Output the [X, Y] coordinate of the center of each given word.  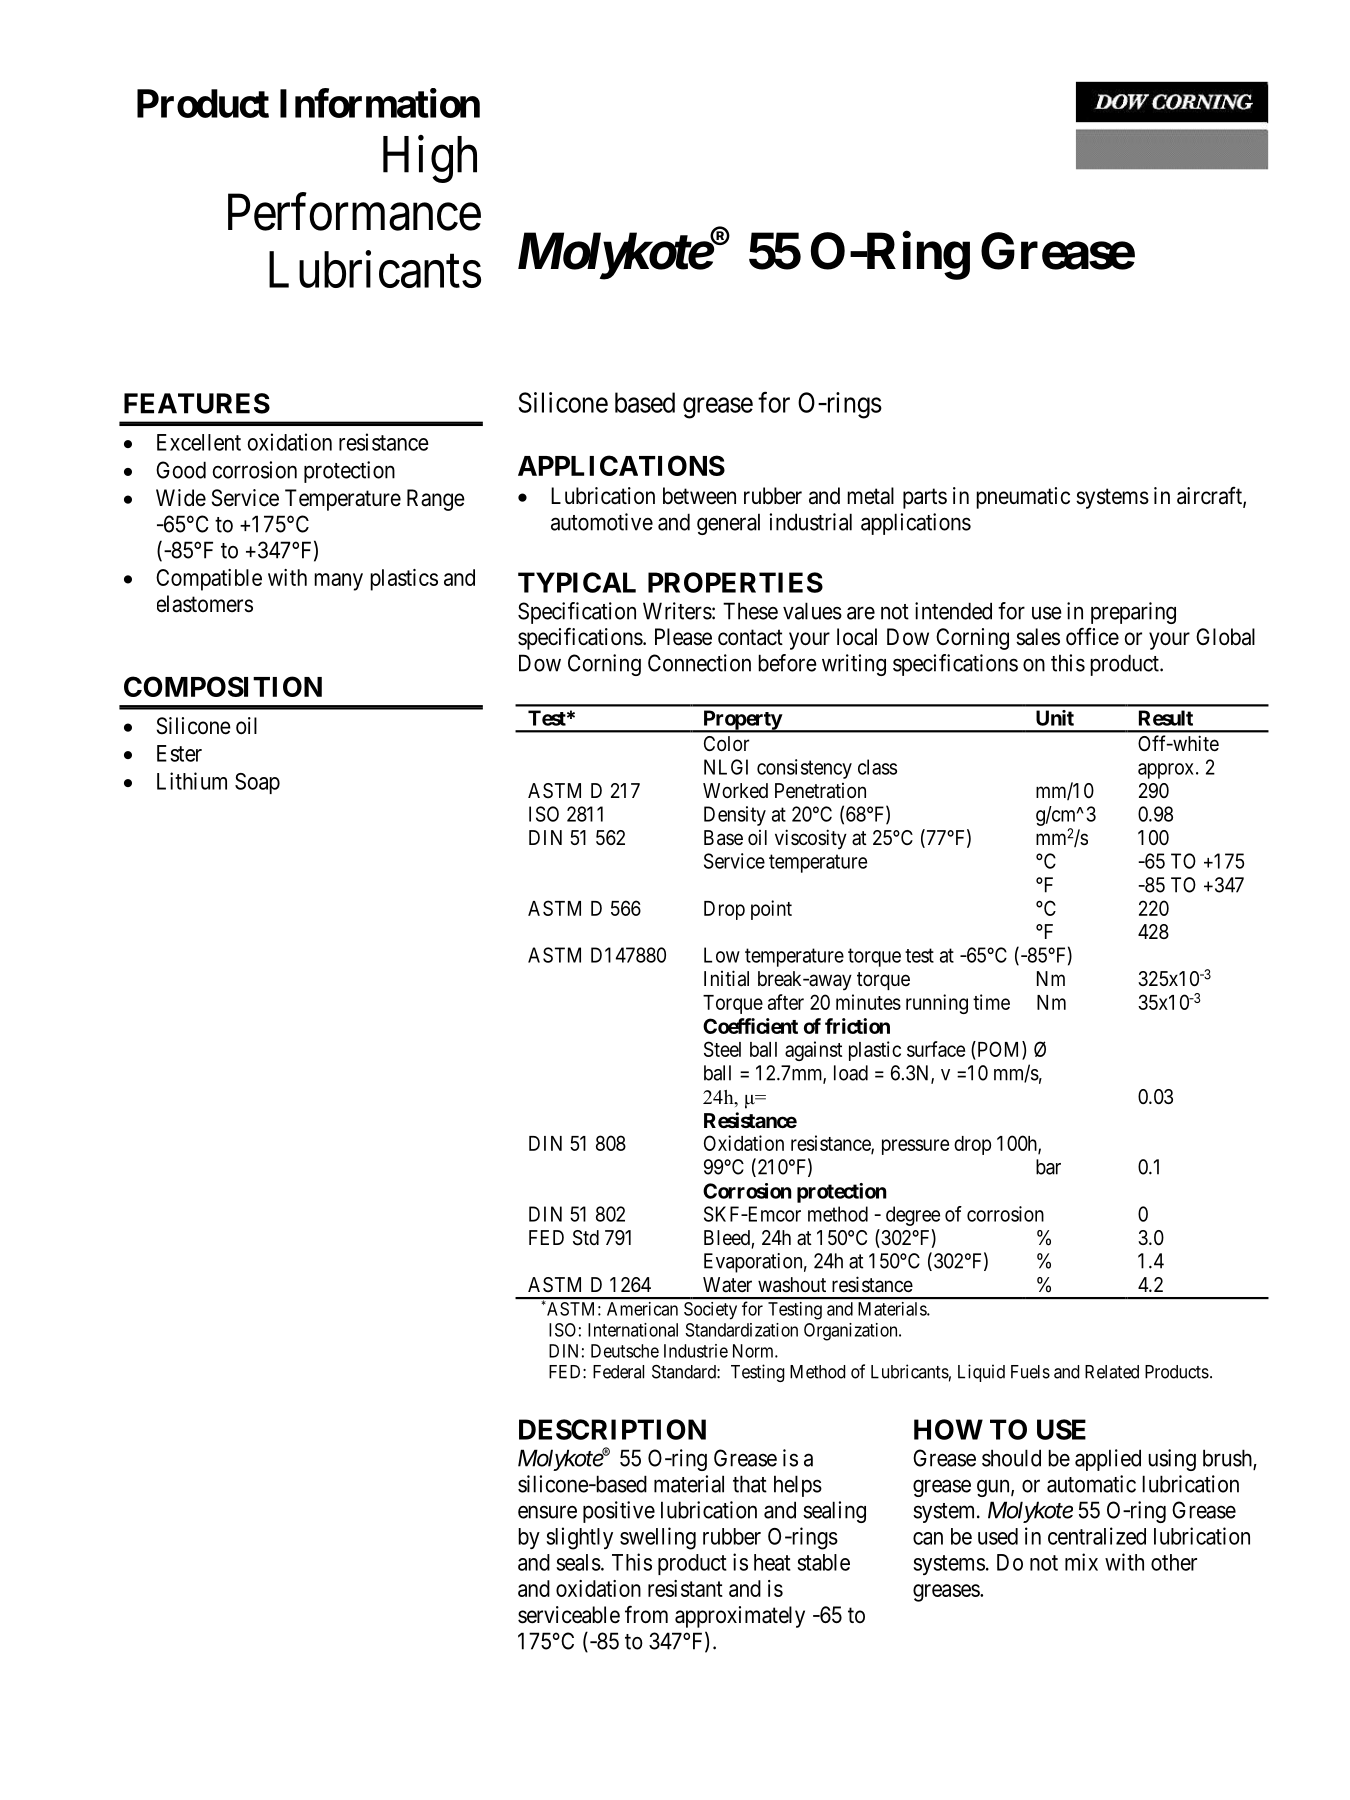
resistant [685, 1588]
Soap [257, 783]
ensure [547, 1512]
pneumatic [1023, 498]
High [430, 159]
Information [380, 103]
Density [735, 816]
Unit [1055, 718]
